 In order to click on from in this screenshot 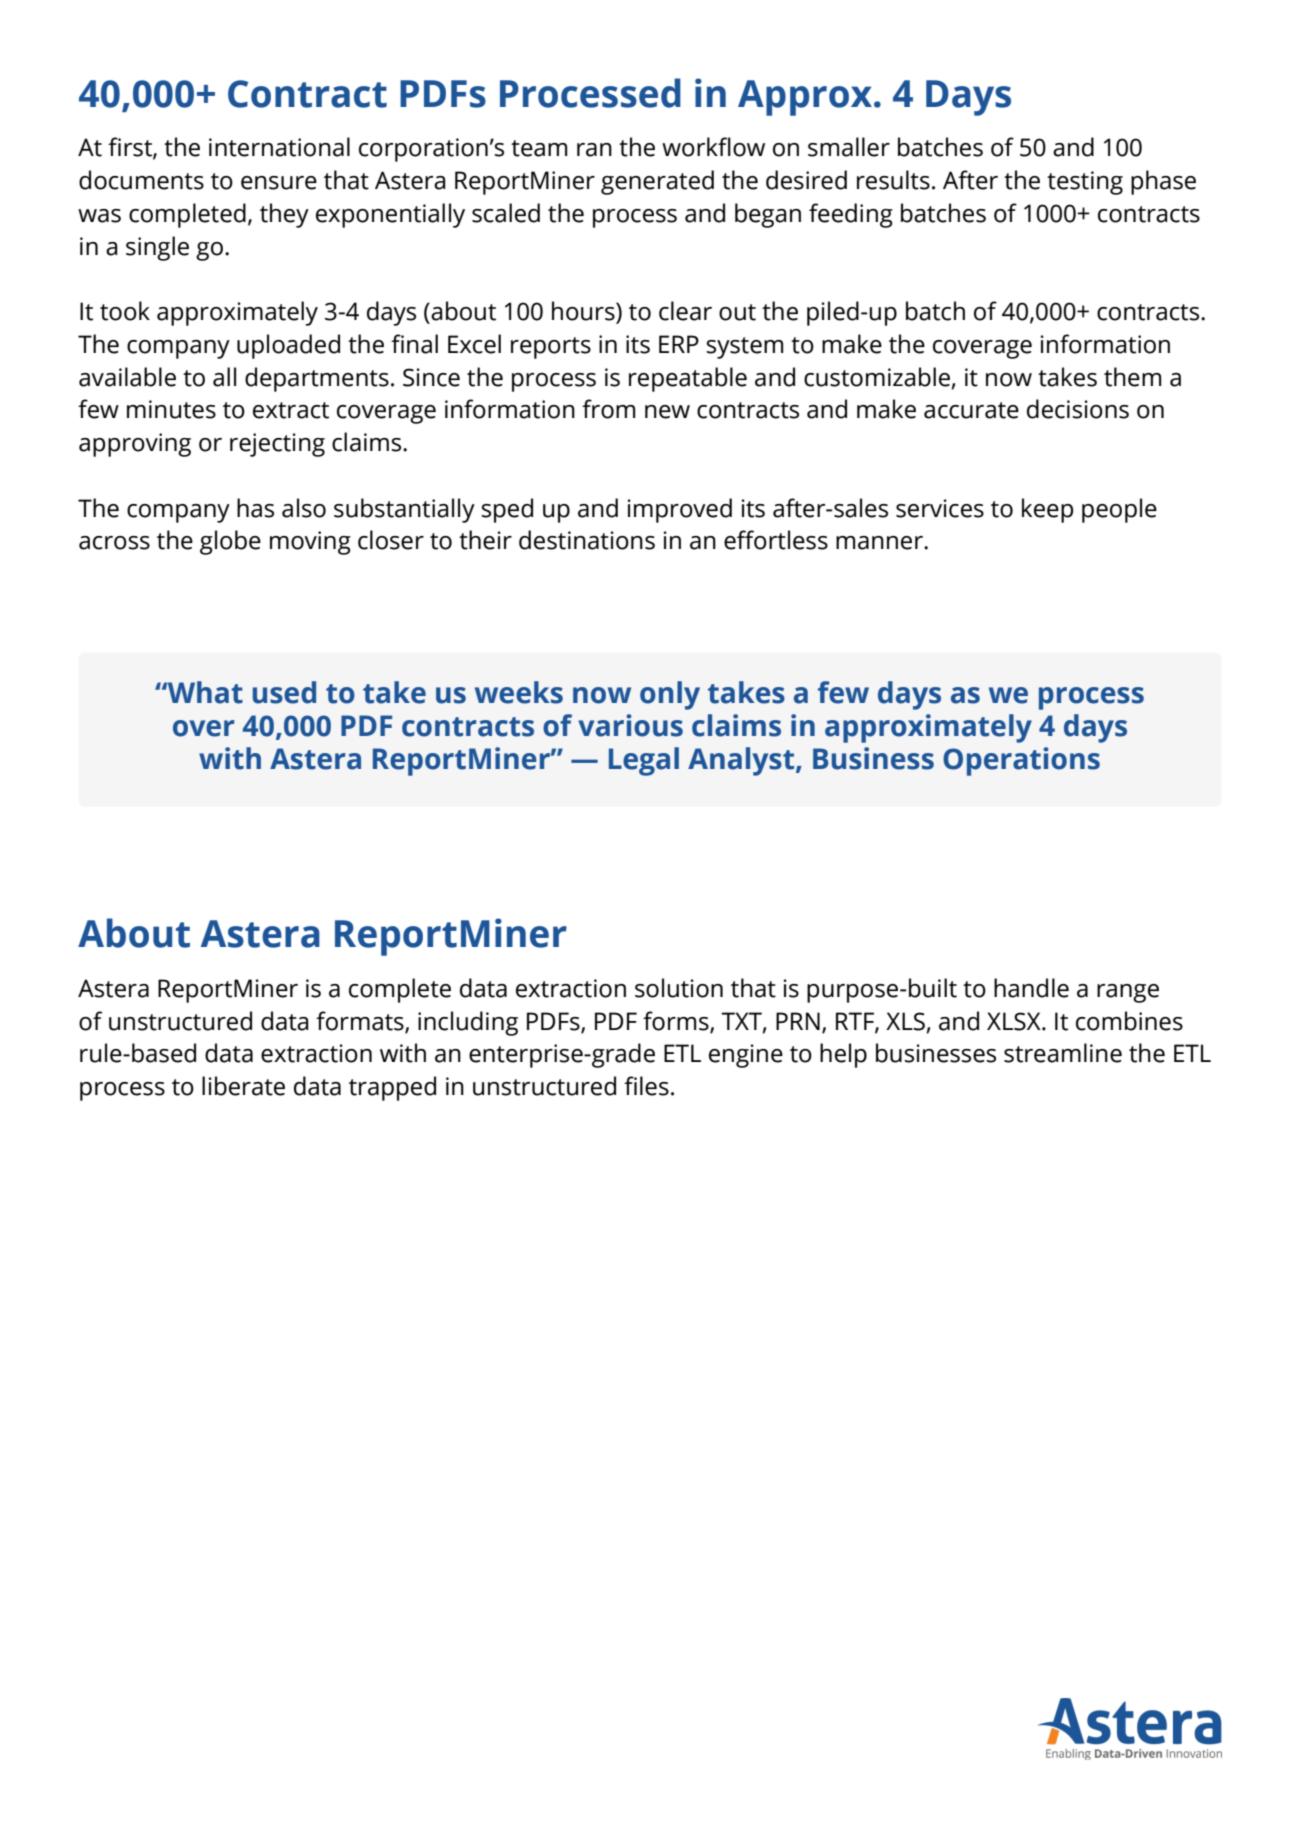, I will do `click(608, 409)`.
